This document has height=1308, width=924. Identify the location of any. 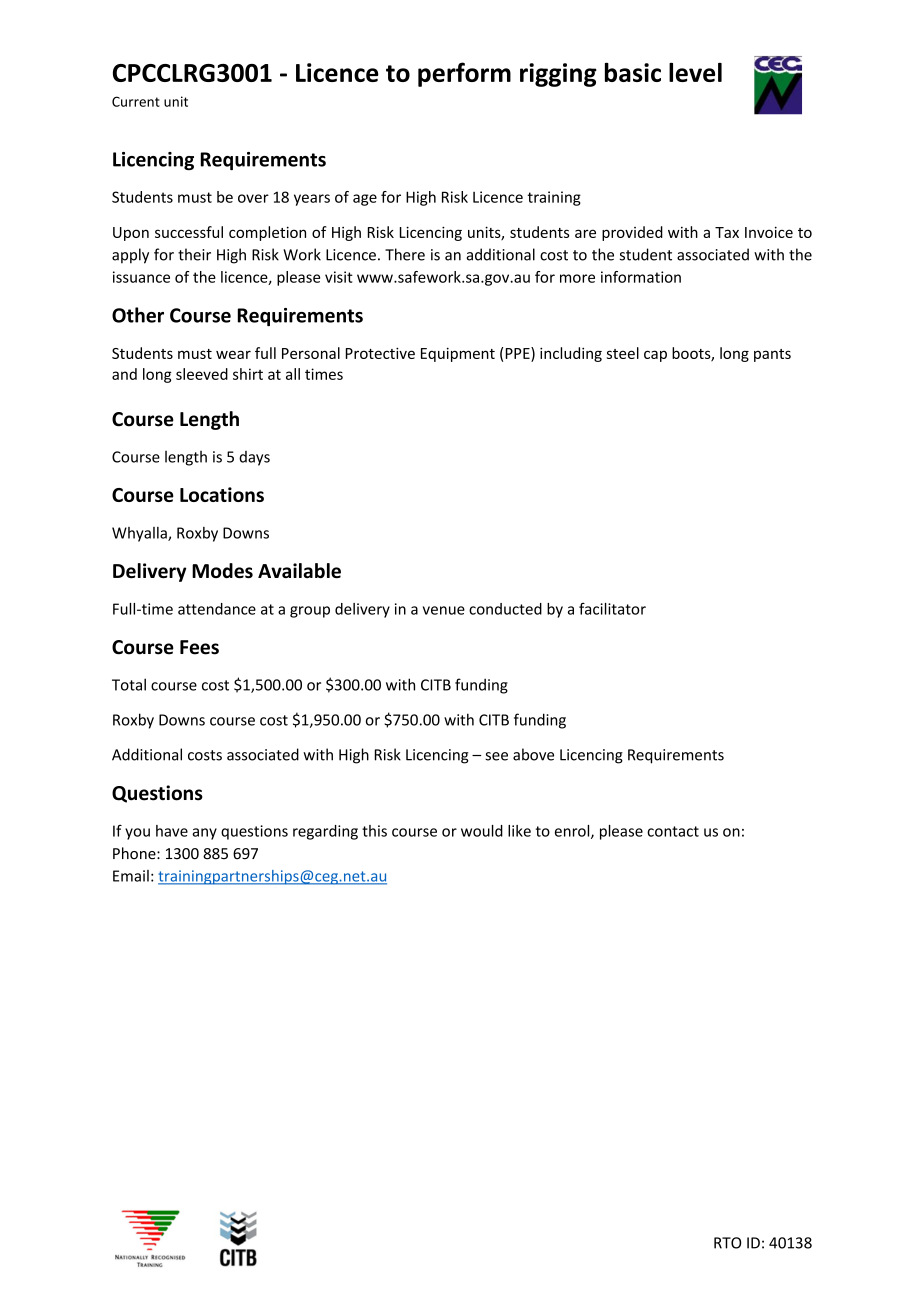
(204, 834).
